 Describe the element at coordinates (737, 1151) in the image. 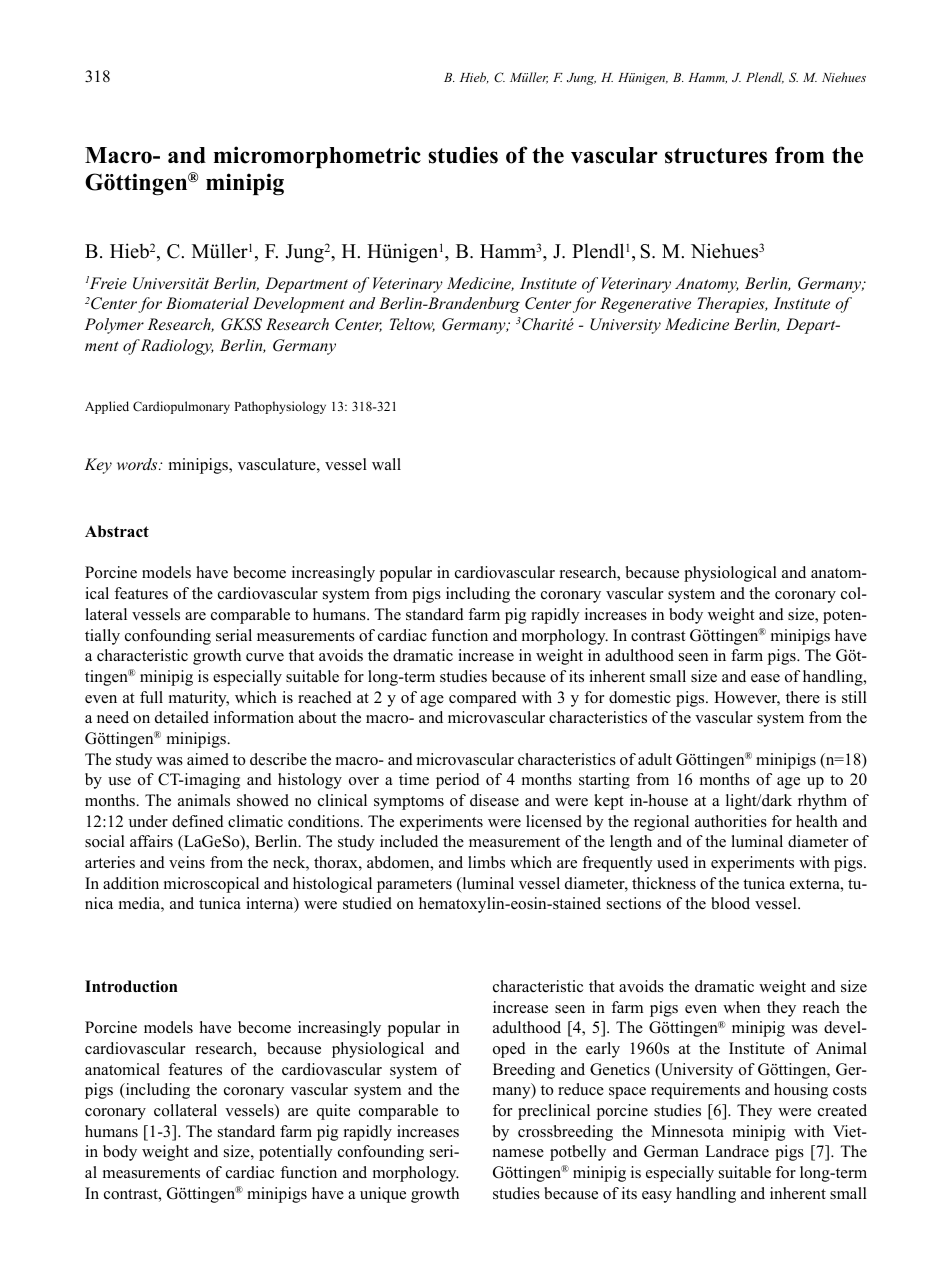

I see `Landrace` at that location.
